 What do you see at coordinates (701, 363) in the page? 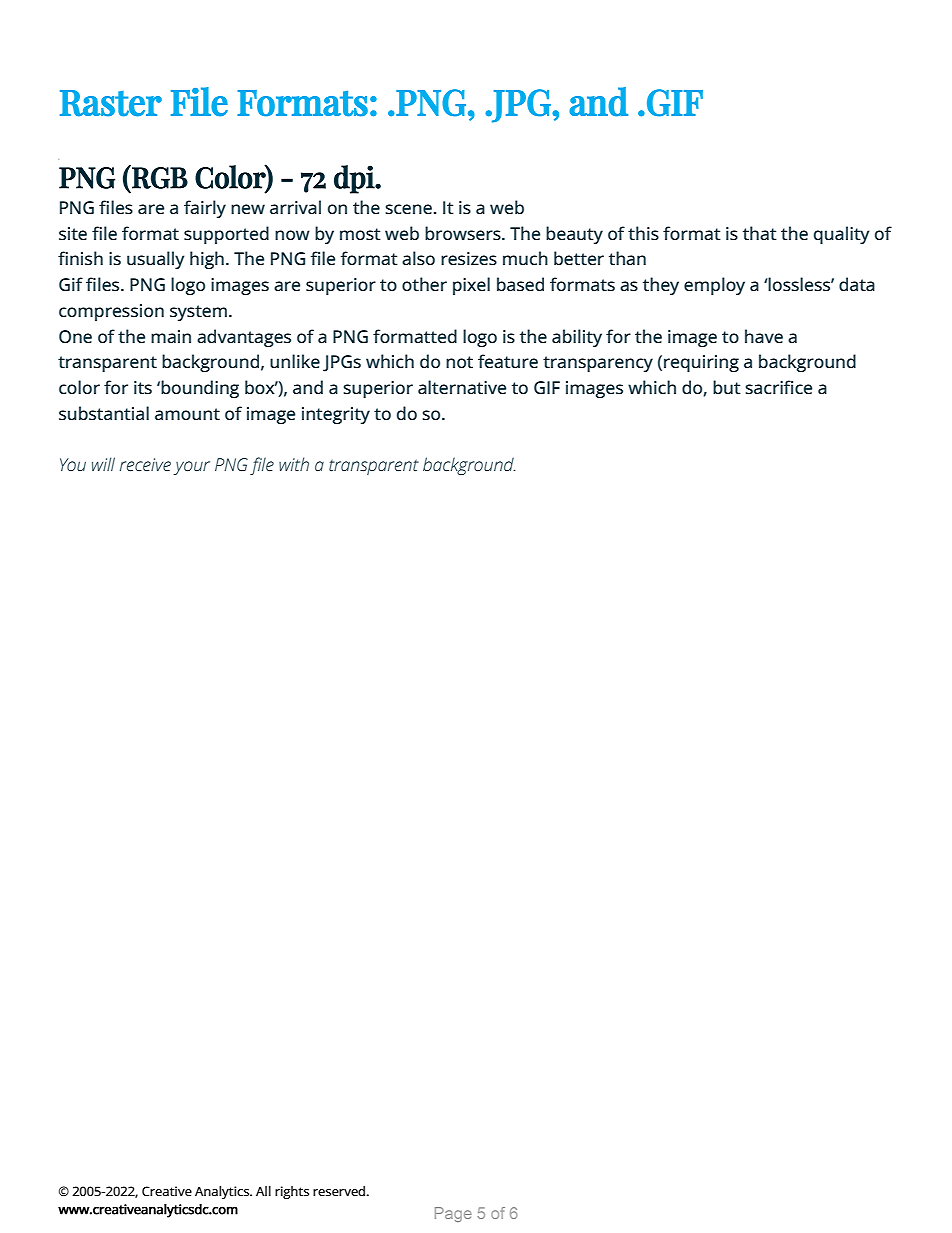
I see `requiring` at bounding box center [701, 363].
